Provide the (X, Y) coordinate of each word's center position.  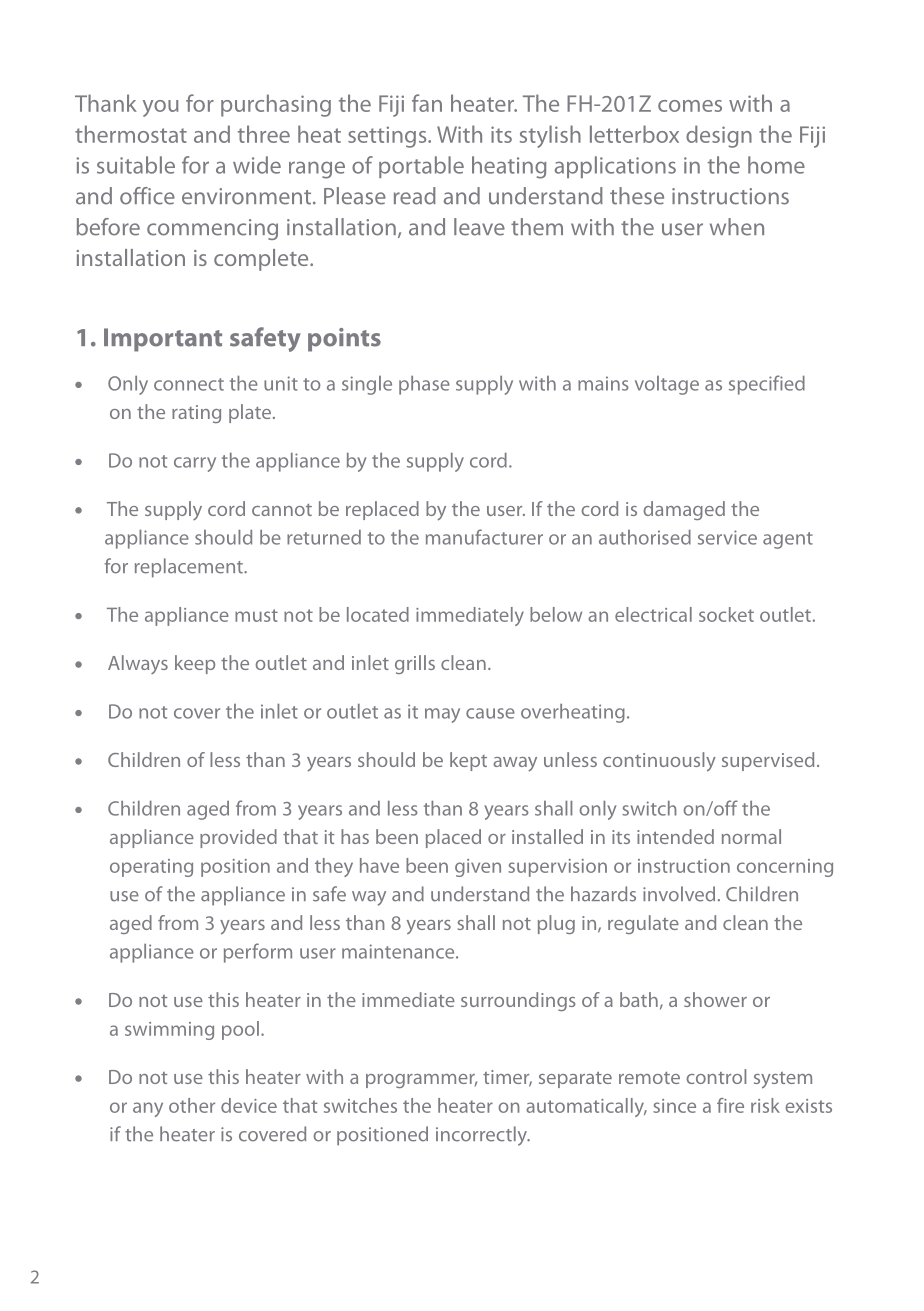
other (192, 1105)
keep (195, 664)
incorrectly (482, 1136)
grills (415, 664)
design (719, 136)
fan (427, 103)
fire (730, 1105)
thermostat (131, 134)
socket (726, 614)
